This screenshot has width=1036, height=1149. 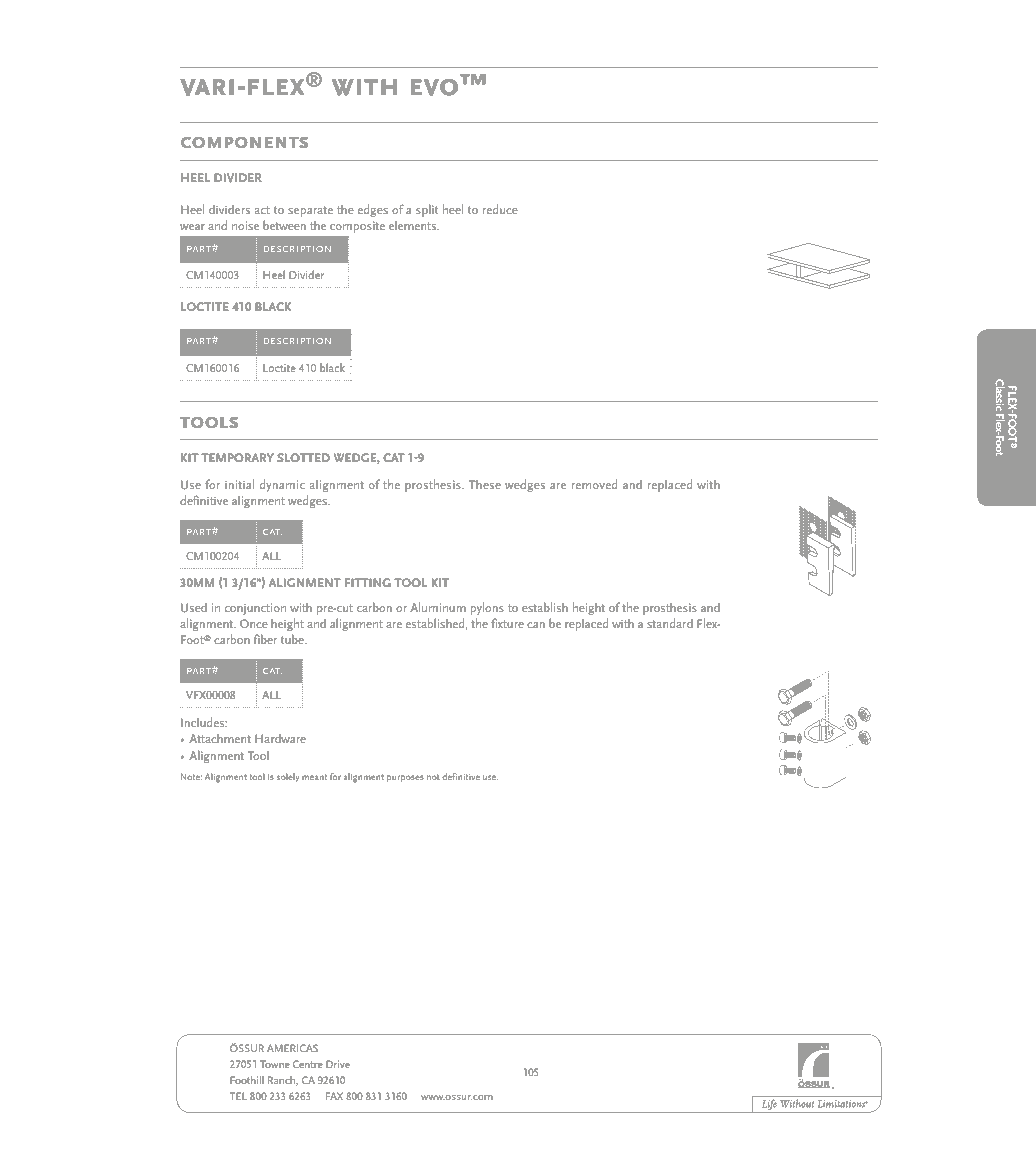 What do you see at coordinates (670, 623) in the screenshot?
I see `standard` at bounding box center [670, 623].
